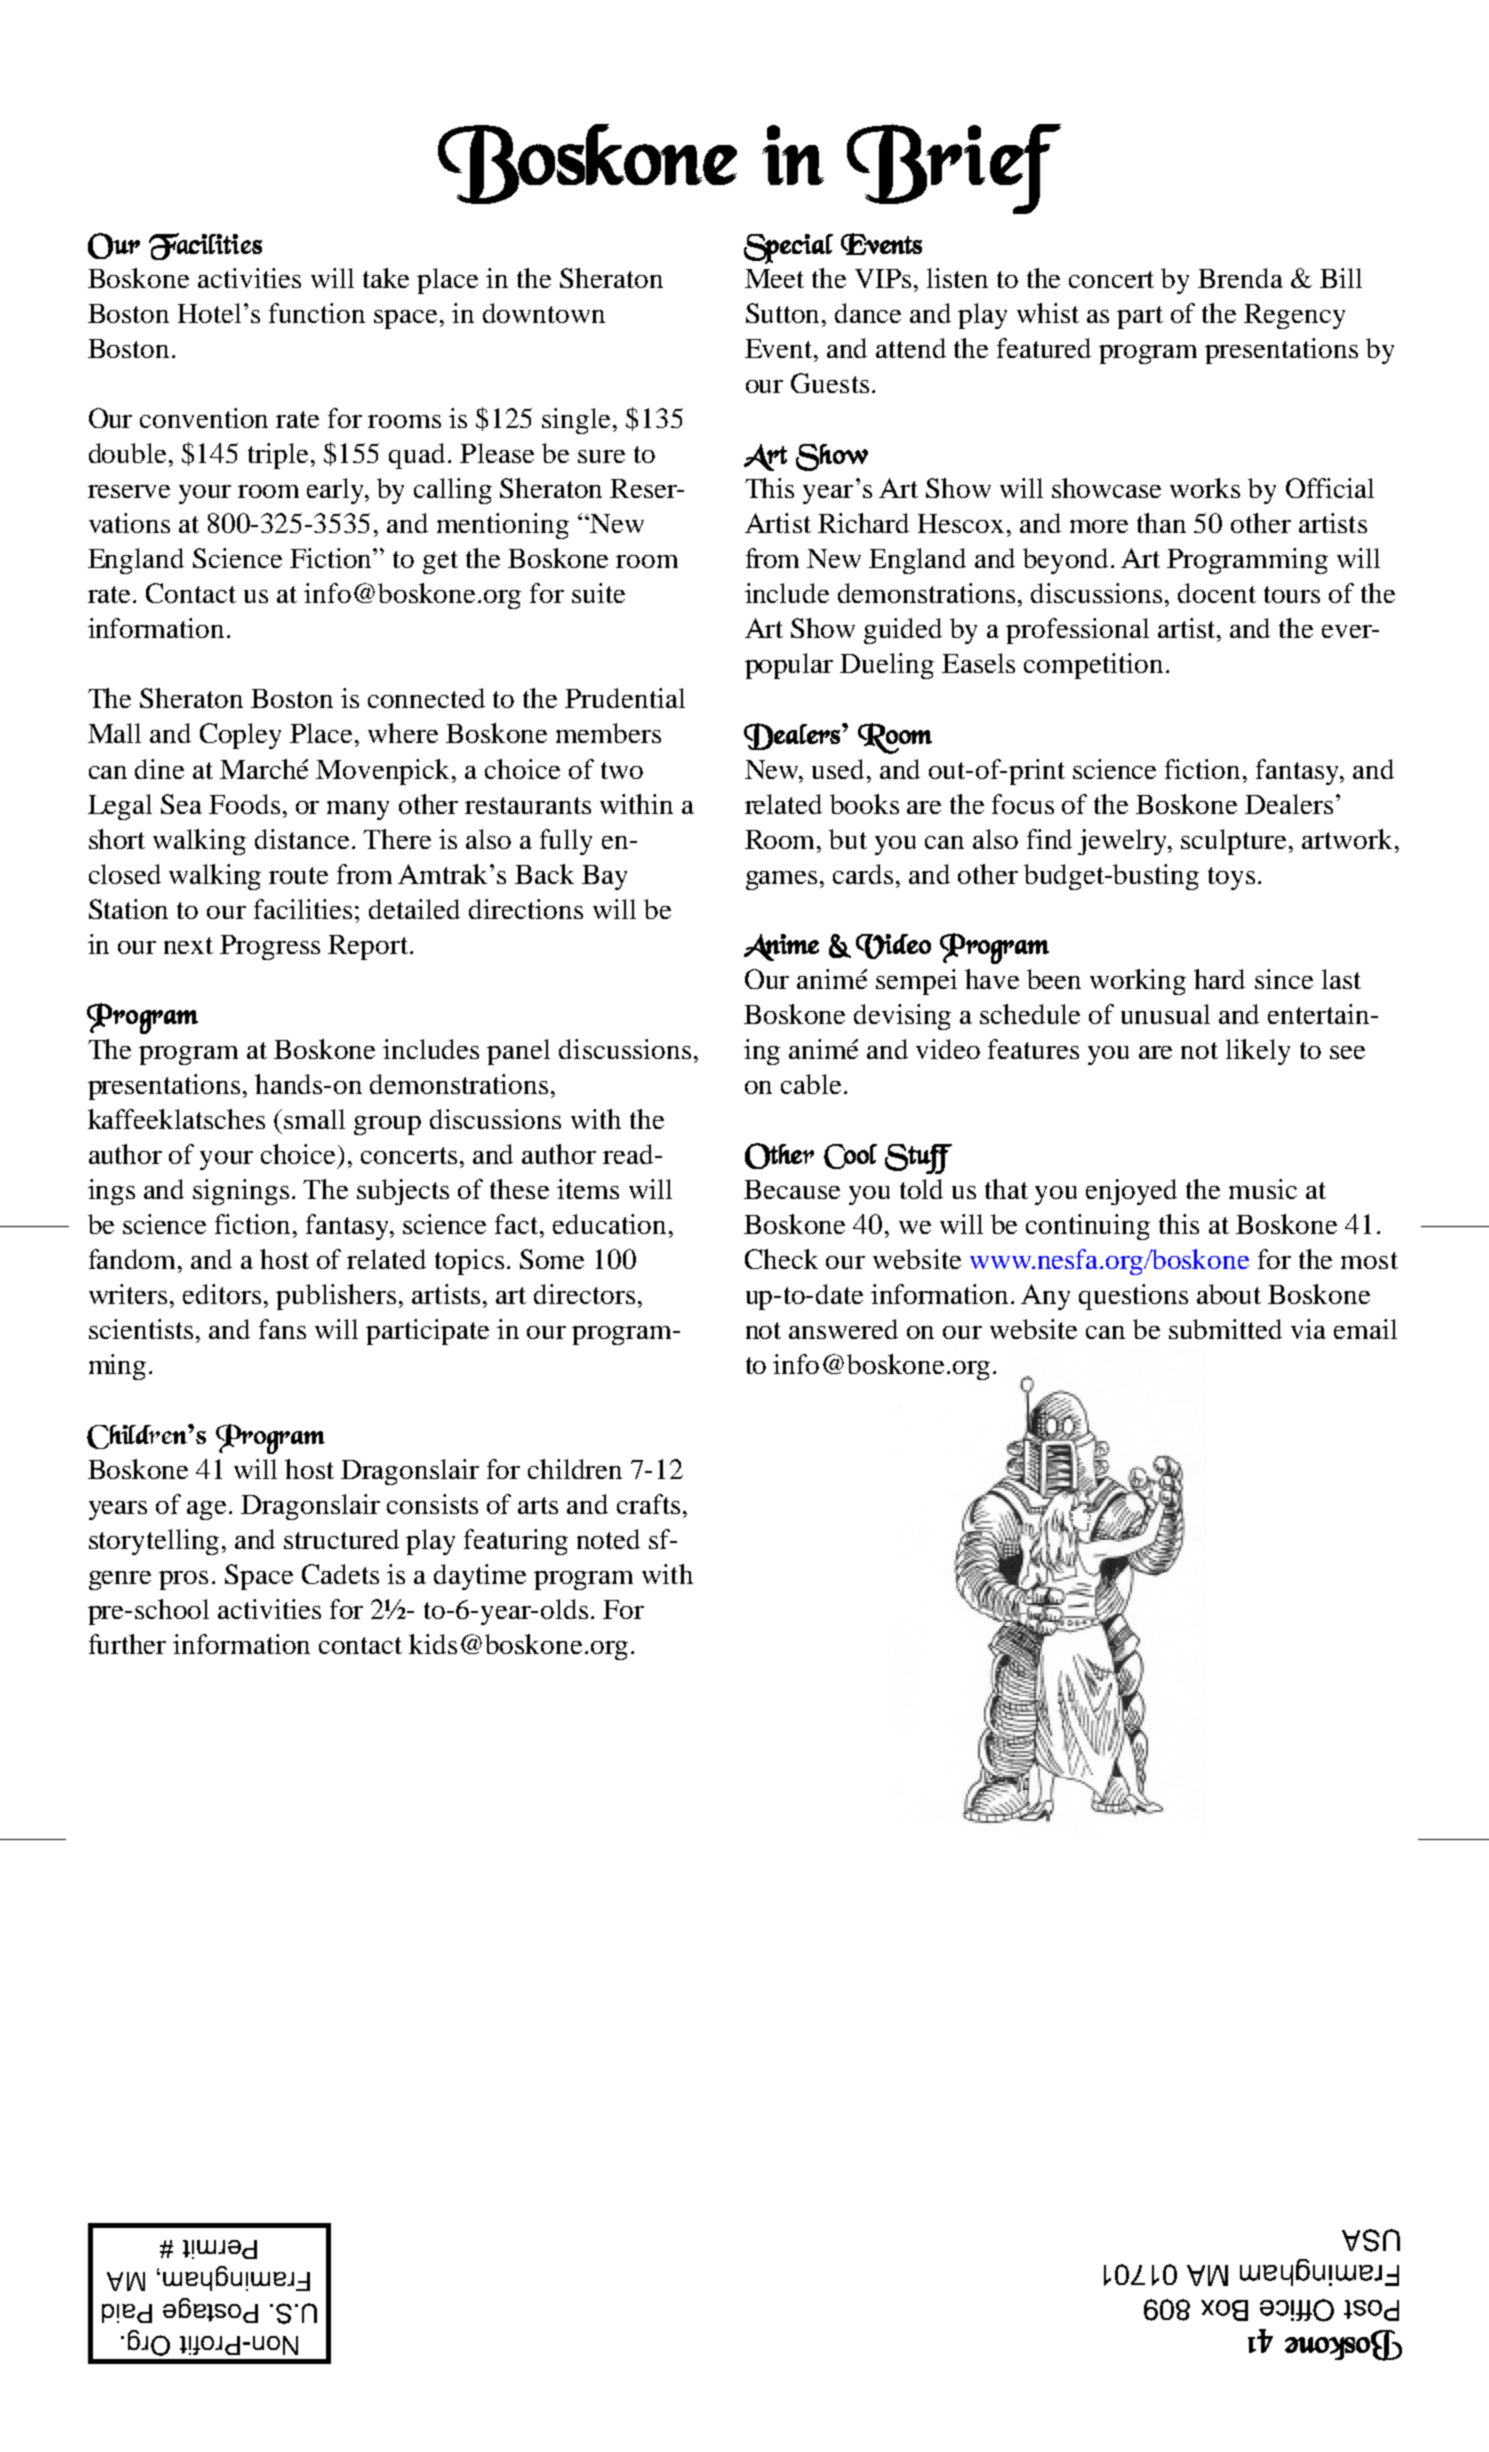 The width and height of the page is (1489, 2452). What do you see at coordinates (1240, 278) in the page?
I see `Brenda` at bounding box center [1240, 278].
